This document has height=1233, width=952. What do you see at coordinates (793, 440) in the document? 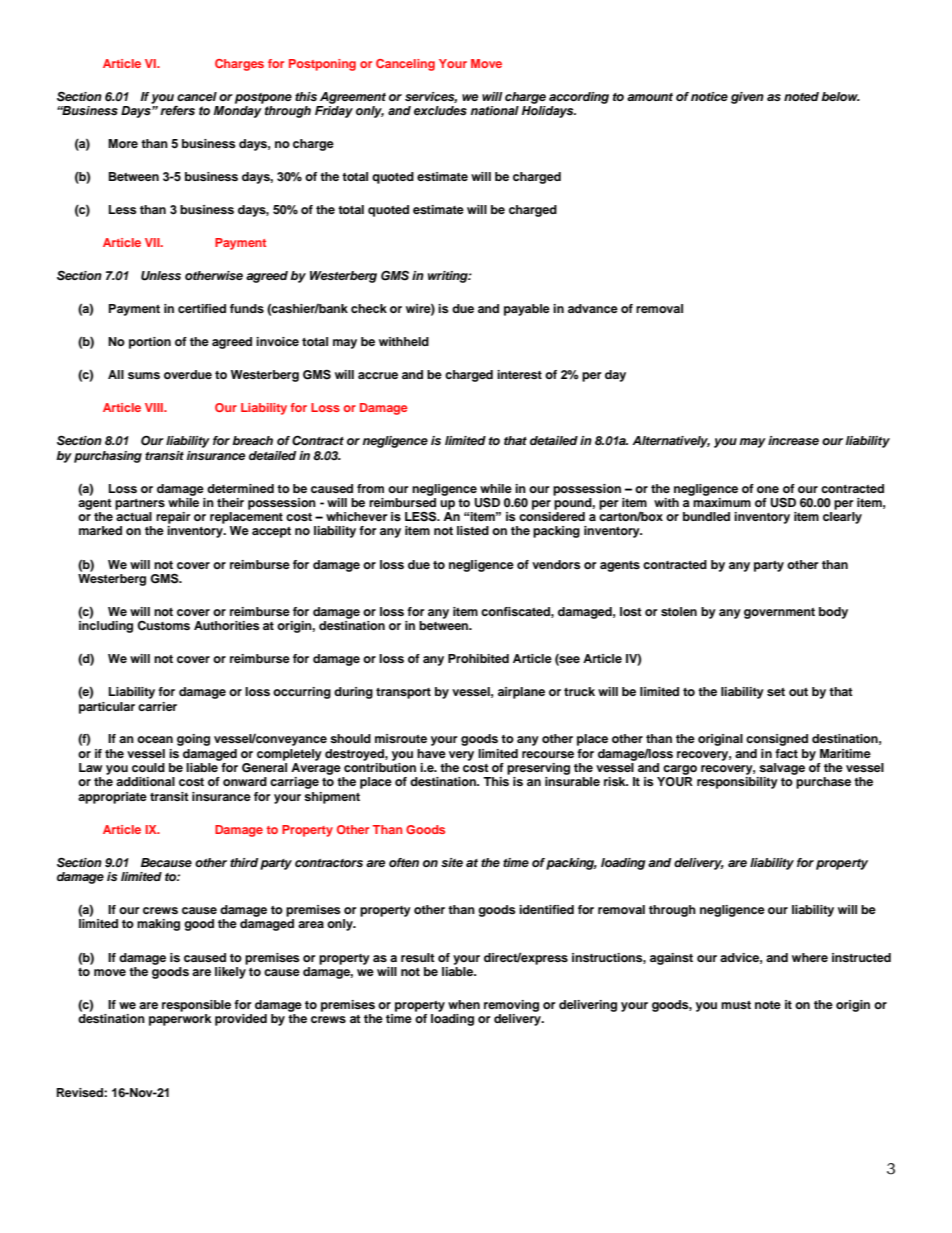
I see `increase` at bounding box center [793, 440].
